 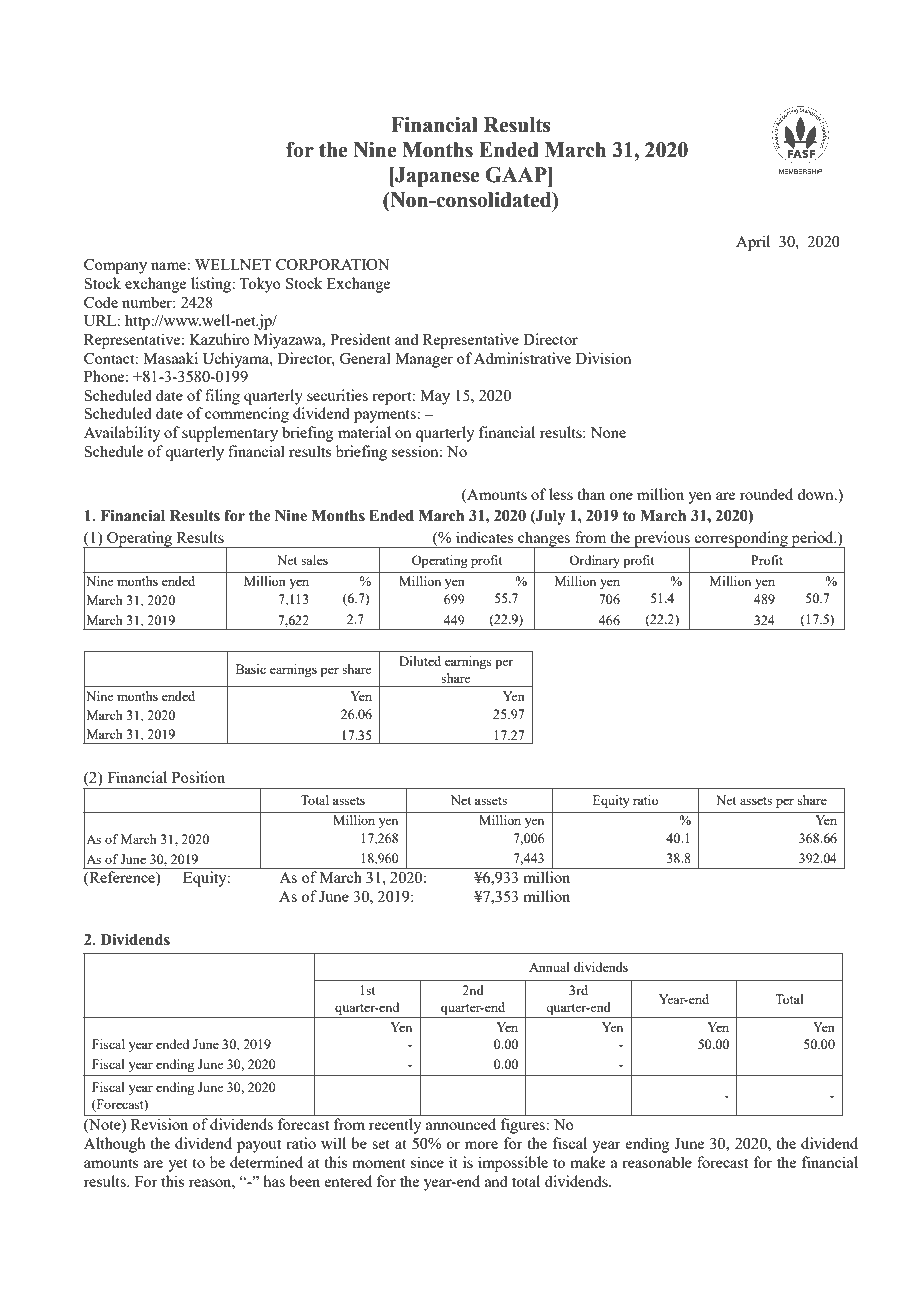 What do you see at coordinates (741, 539) in the image?
I see `corresponding` at bounding box center [741, 539].
